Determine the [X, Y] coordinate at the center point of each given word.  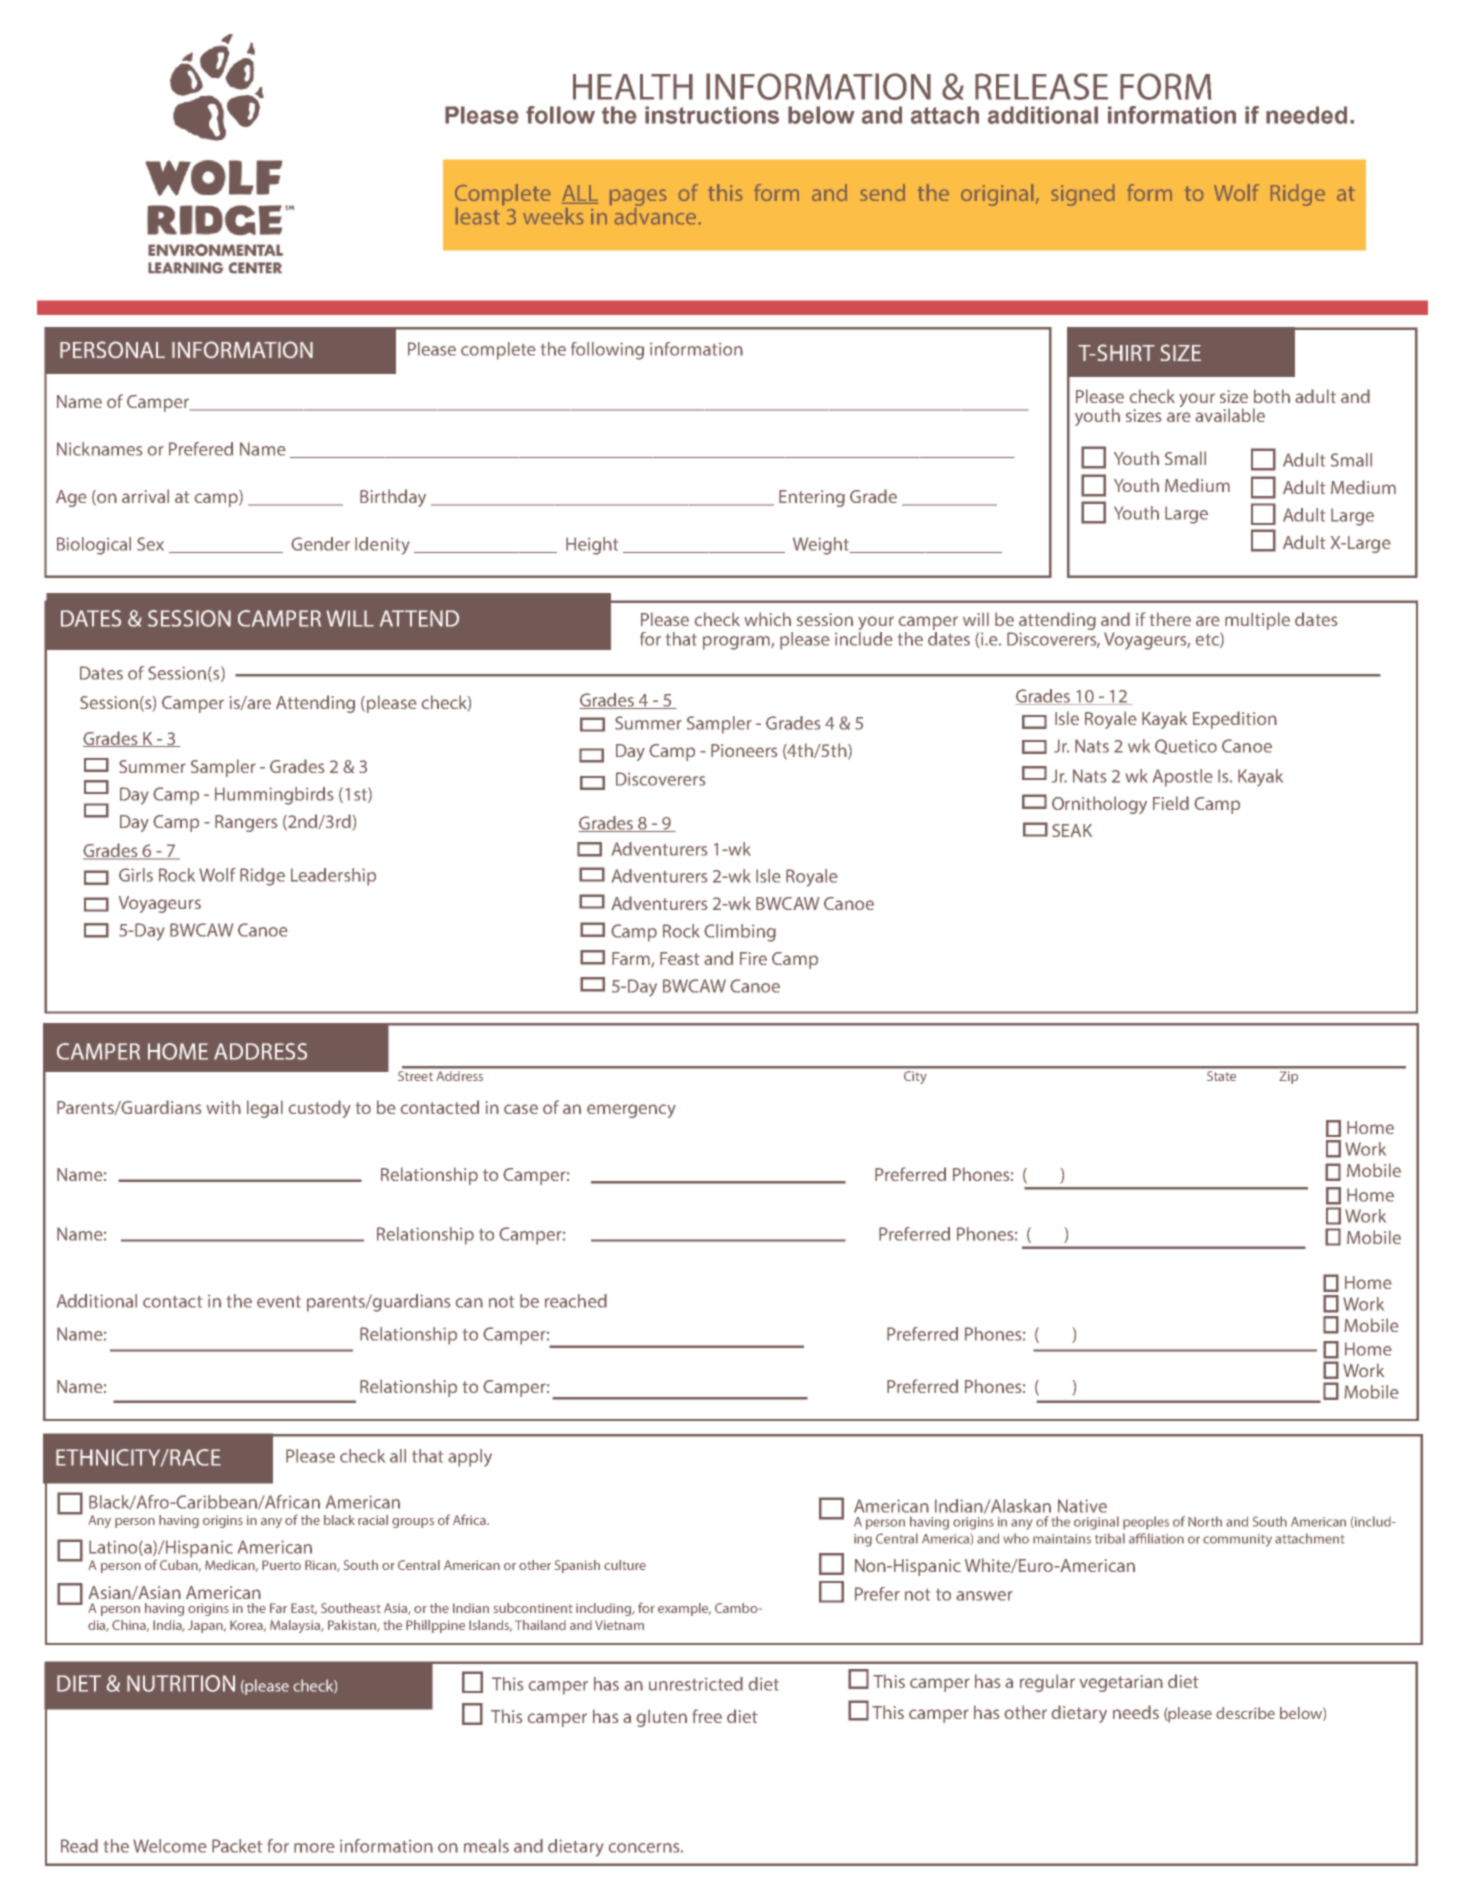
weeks [553, 216]
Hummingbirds [274, 796]
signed [1083, 195]
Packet [237, 1846]
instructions [712, 115]
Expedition [1235, 720]
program [737, 643]
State [1221, 1076]
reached [576, 1301]
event [279, 1302]
